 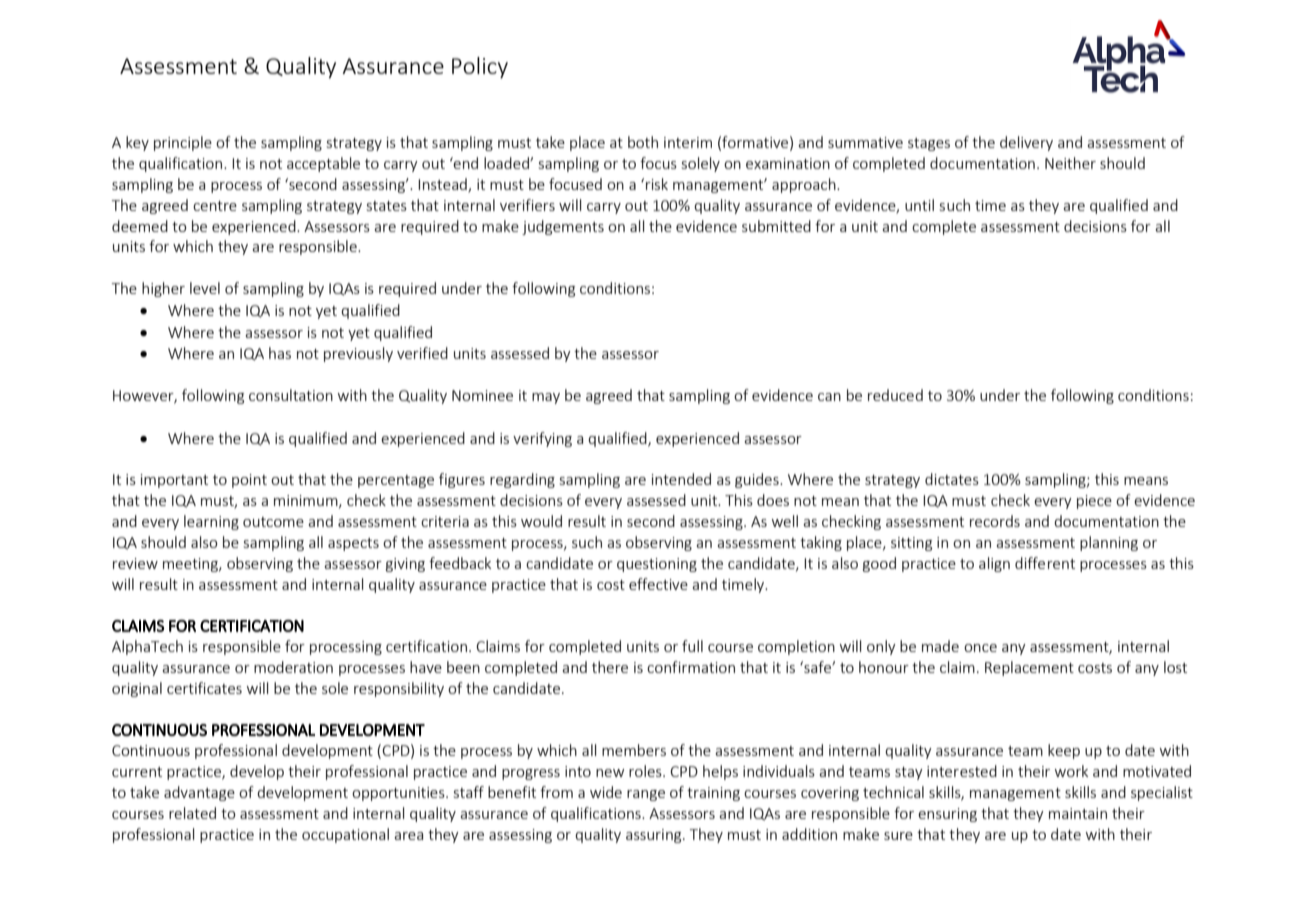 What do you see at coordinates (895, 395) in the screenshot?
I see `reduced` at bounding box center [895, 395].
